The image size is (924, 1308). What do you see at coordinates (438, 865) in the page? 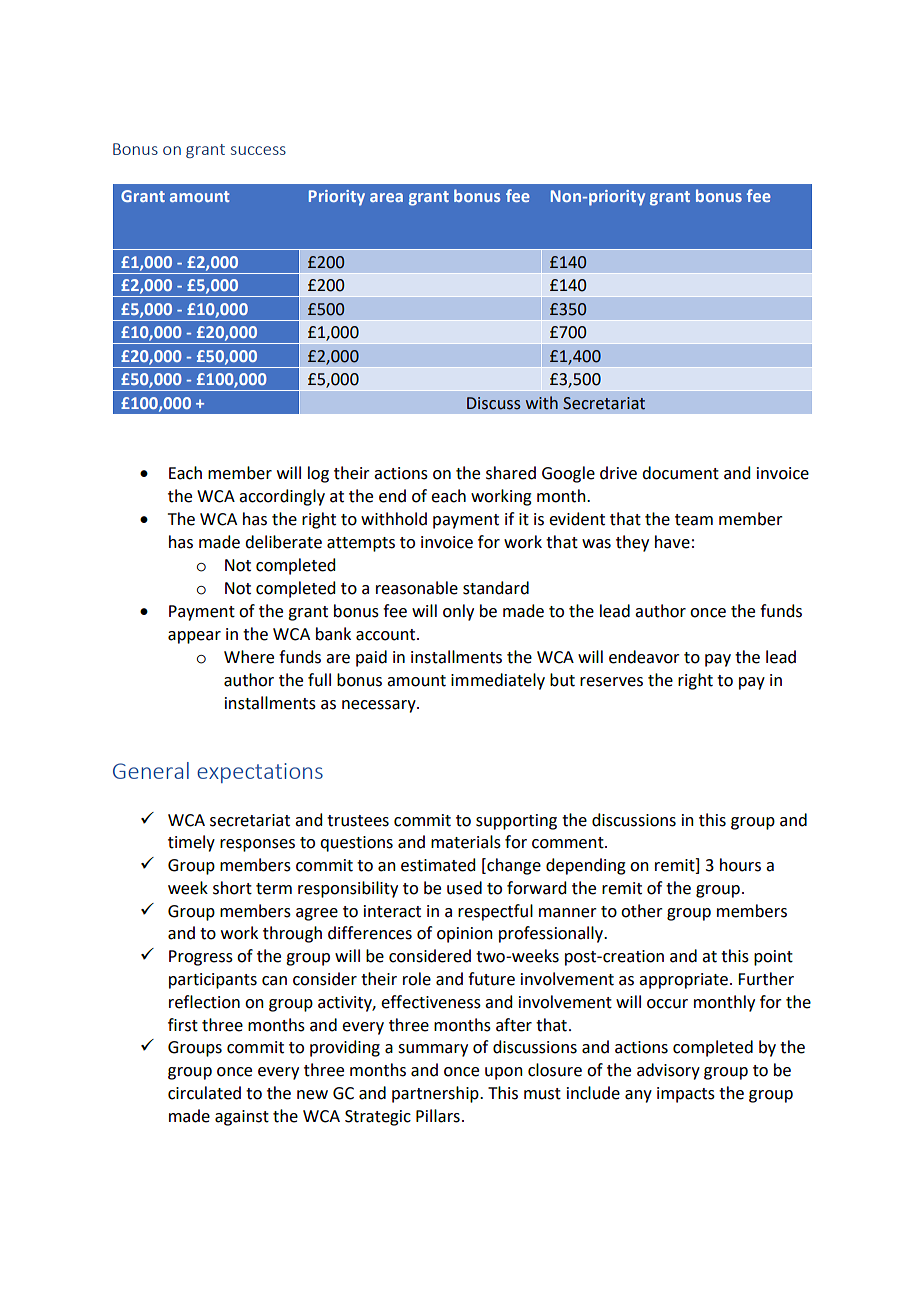
I see `estimated` at bounding box center [438, 865].
